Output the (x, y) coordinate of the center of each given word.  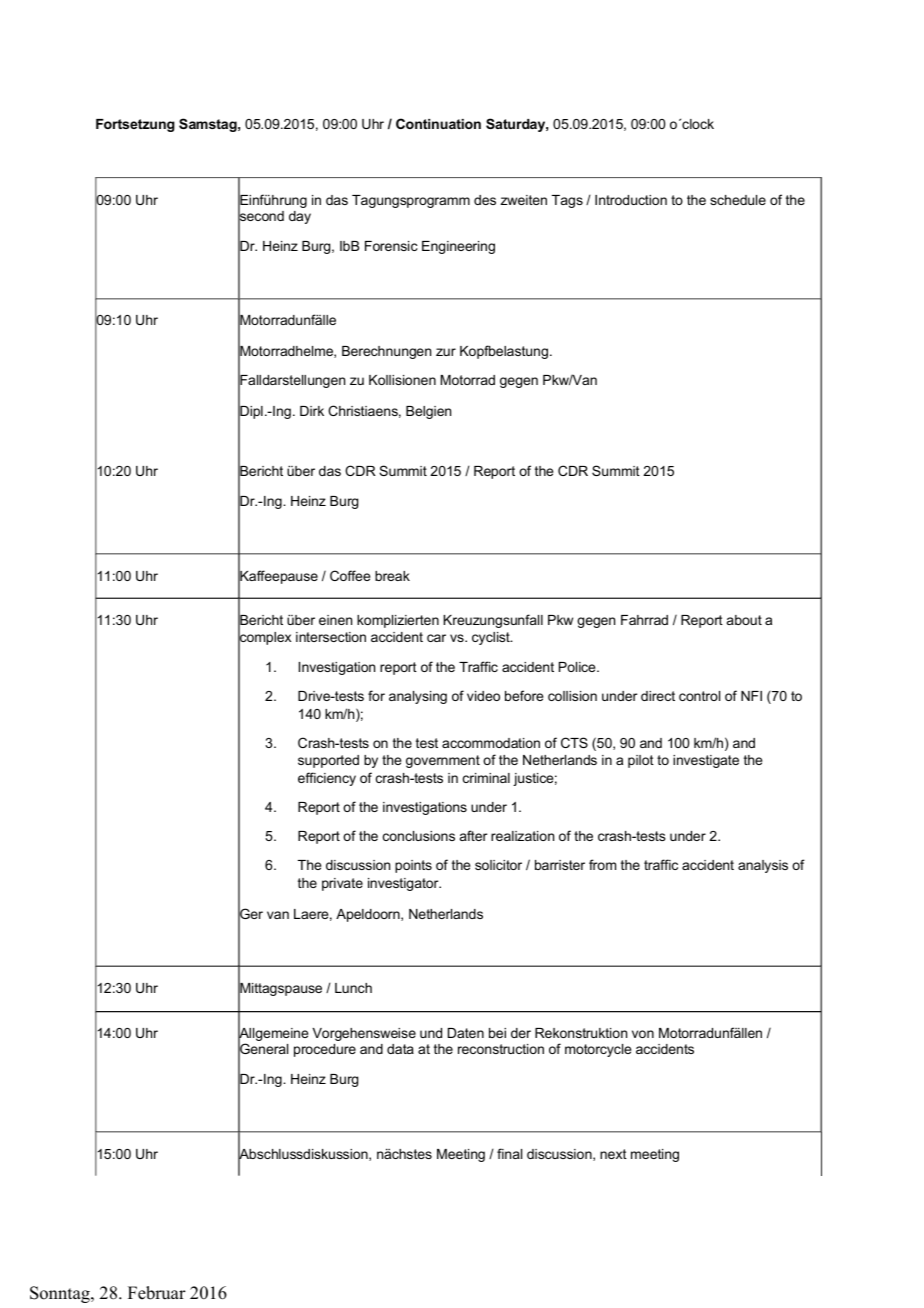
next (613, 1154)
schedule (738, 200)
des (485, 200)
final (509, 1153)
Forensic (391, 246)
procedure (325, 1050)
